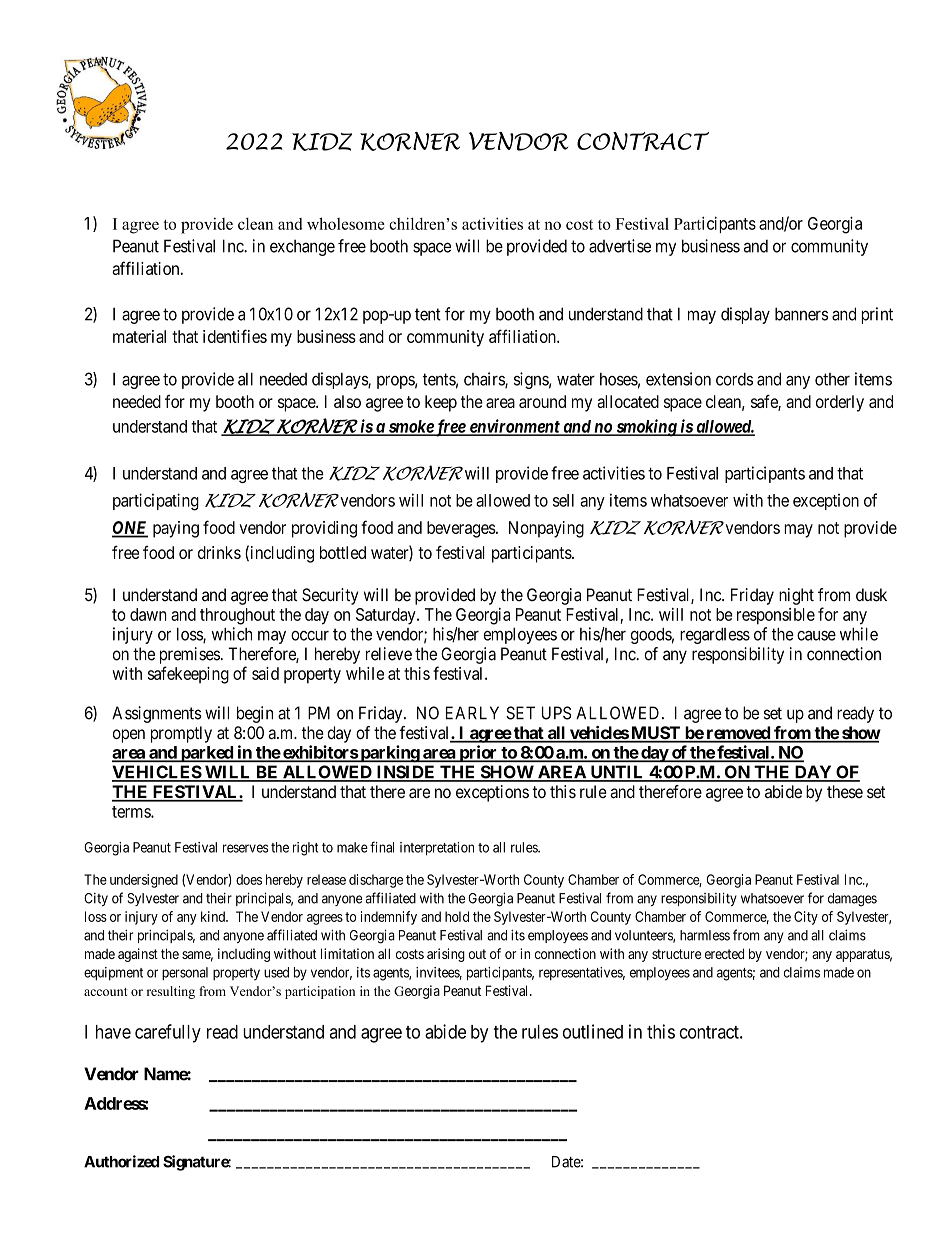  I want to click on reserves, so click(246, 848).
